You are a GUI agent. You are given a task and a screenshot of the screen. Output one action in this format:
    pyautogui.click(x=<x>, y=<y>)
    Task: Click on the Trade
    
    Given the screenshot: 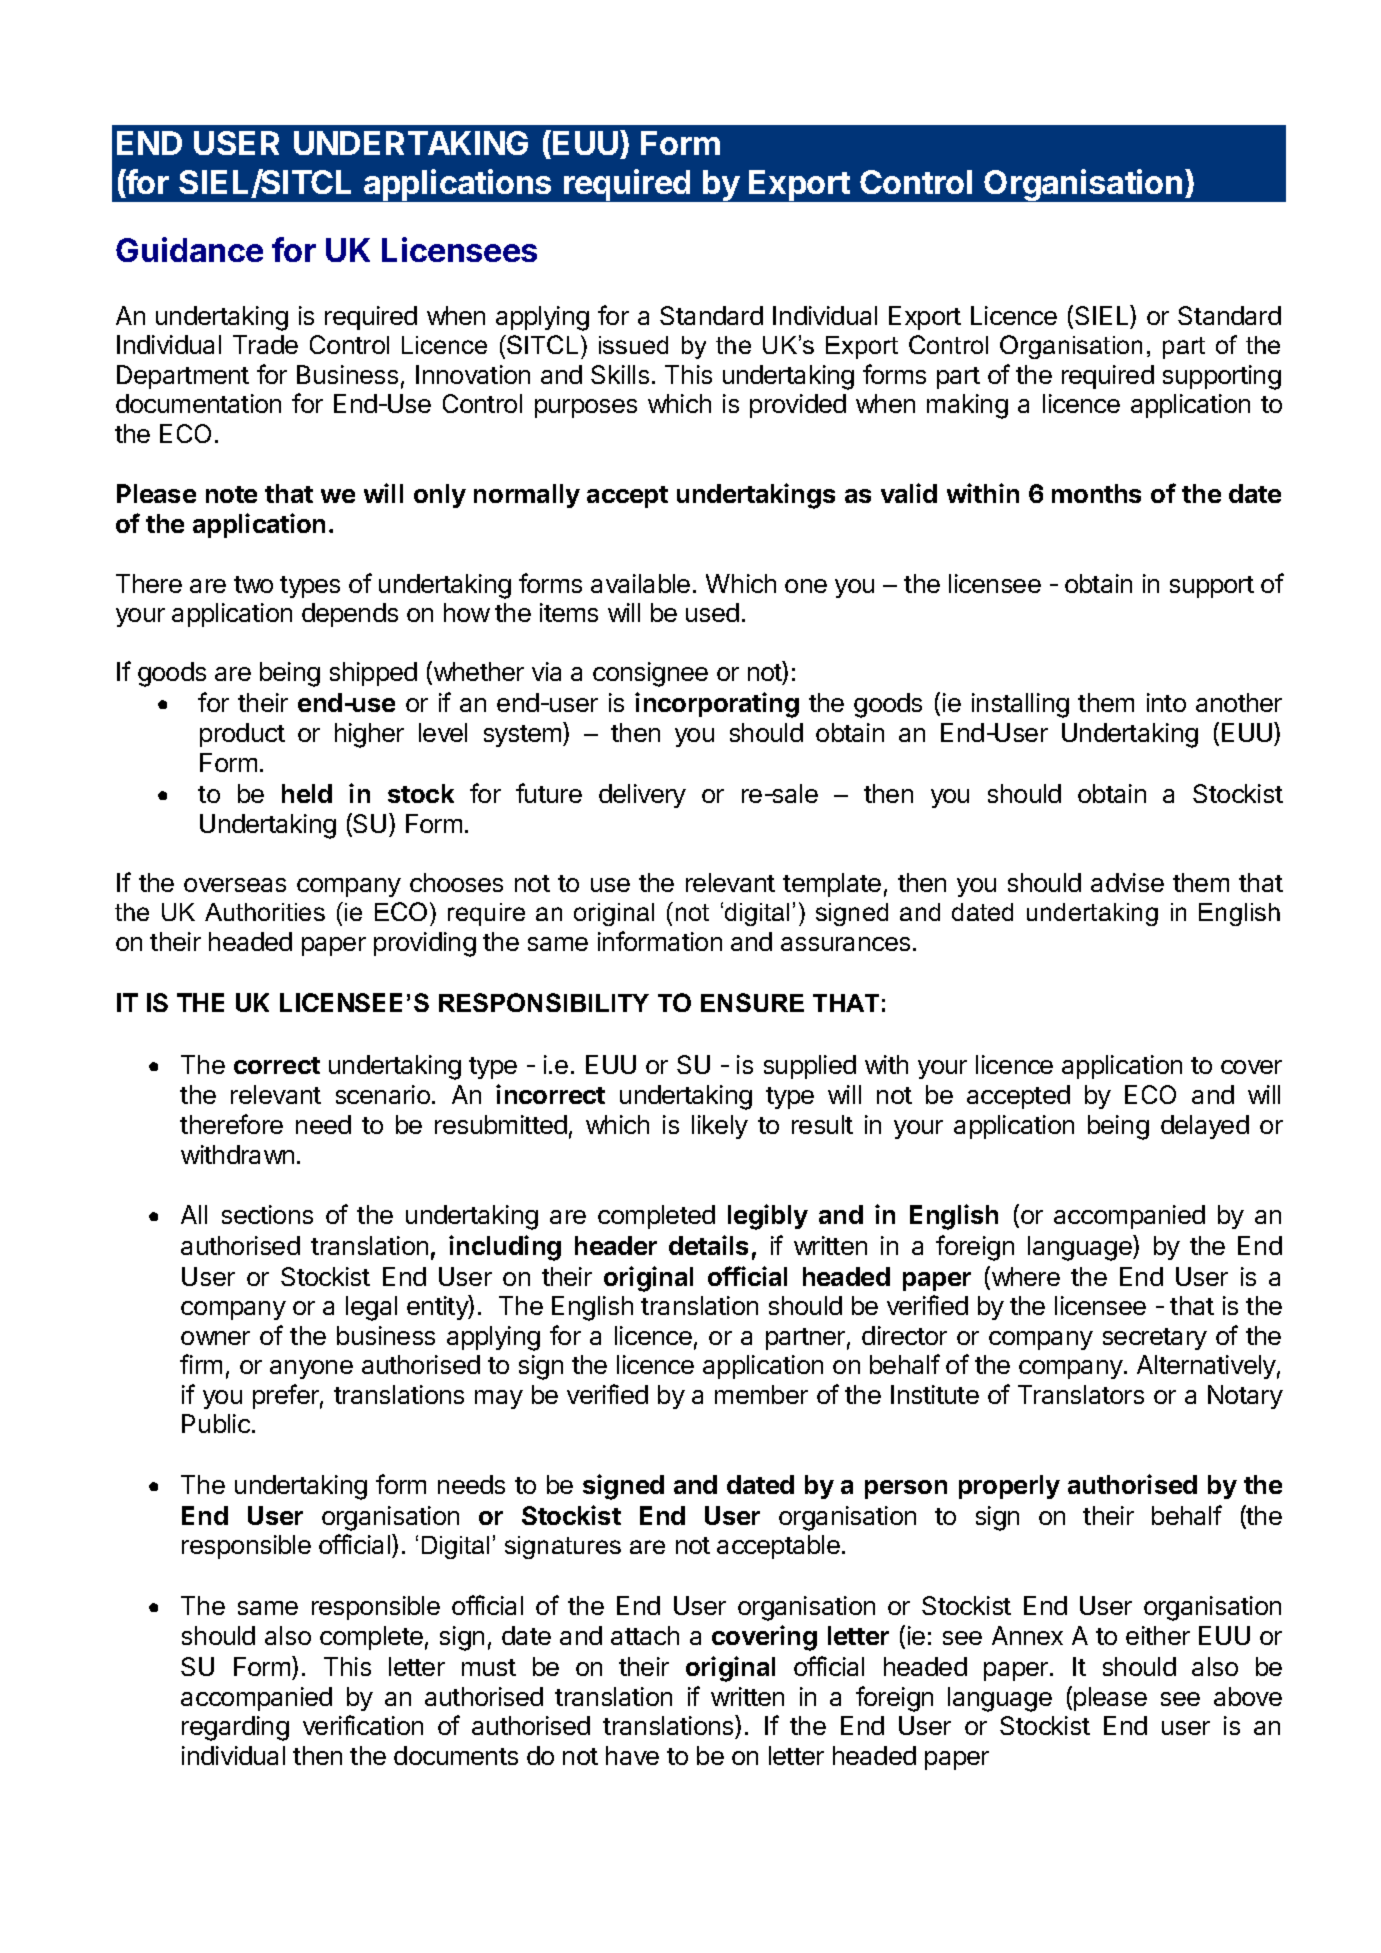 What is the action you would take?
    pyautogui.click(x=265, y=344)
